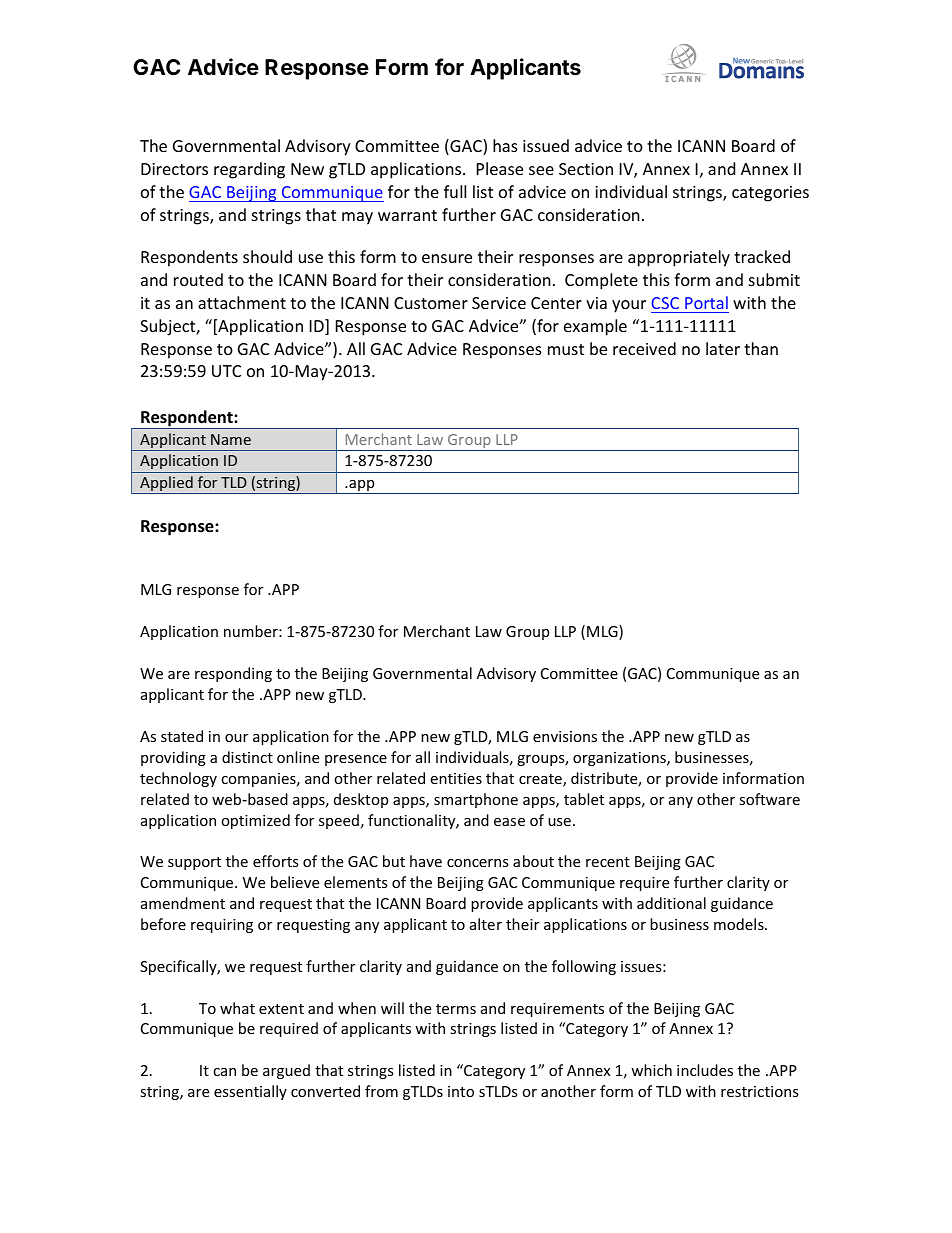  I want to click on regarding, so click(249, 170).
